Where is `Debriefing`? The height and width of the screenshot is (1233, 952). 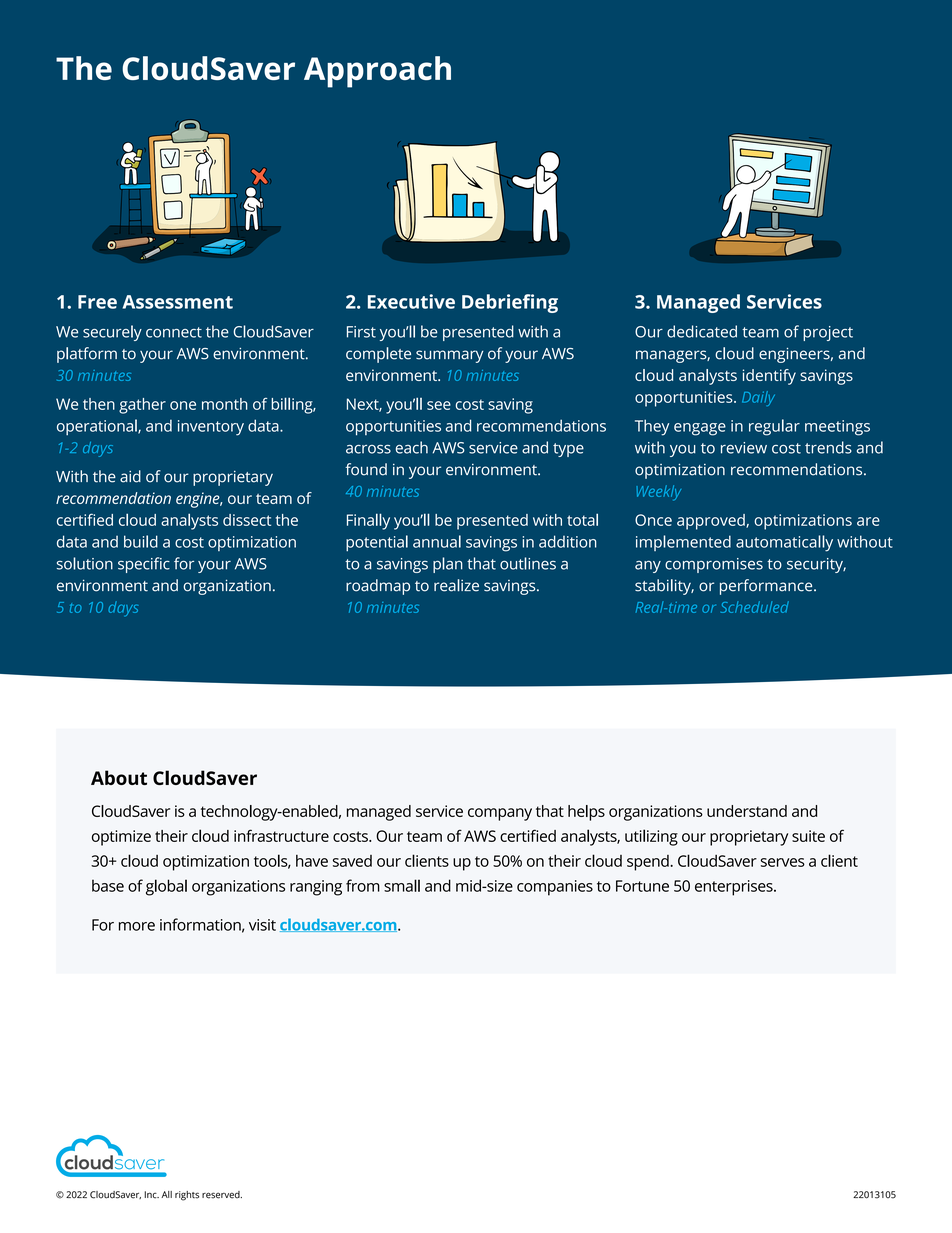
Debriefing is located at coordinates (510, 303).
